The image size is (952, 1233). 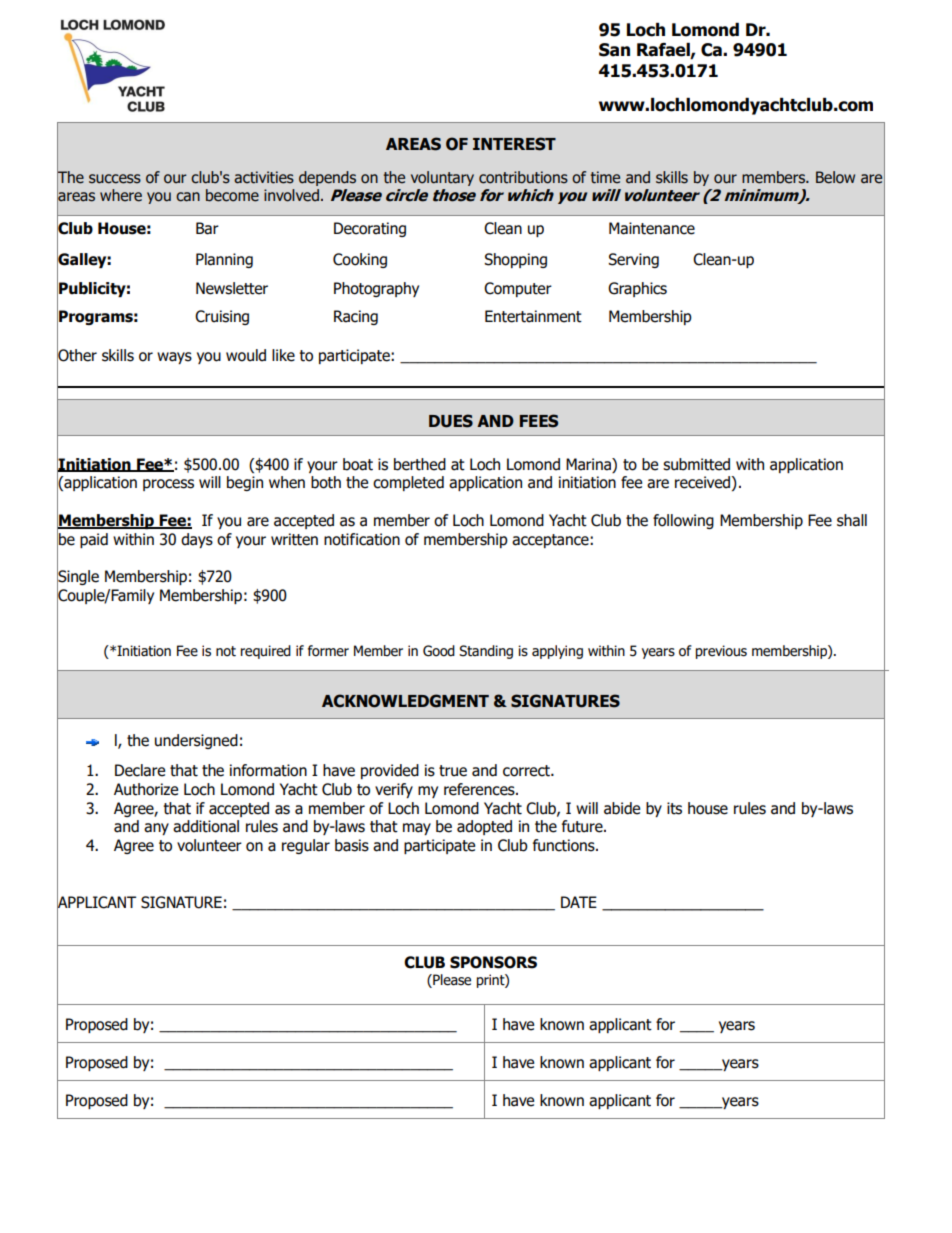 I want to click on any, so click(x=156, y=829).
